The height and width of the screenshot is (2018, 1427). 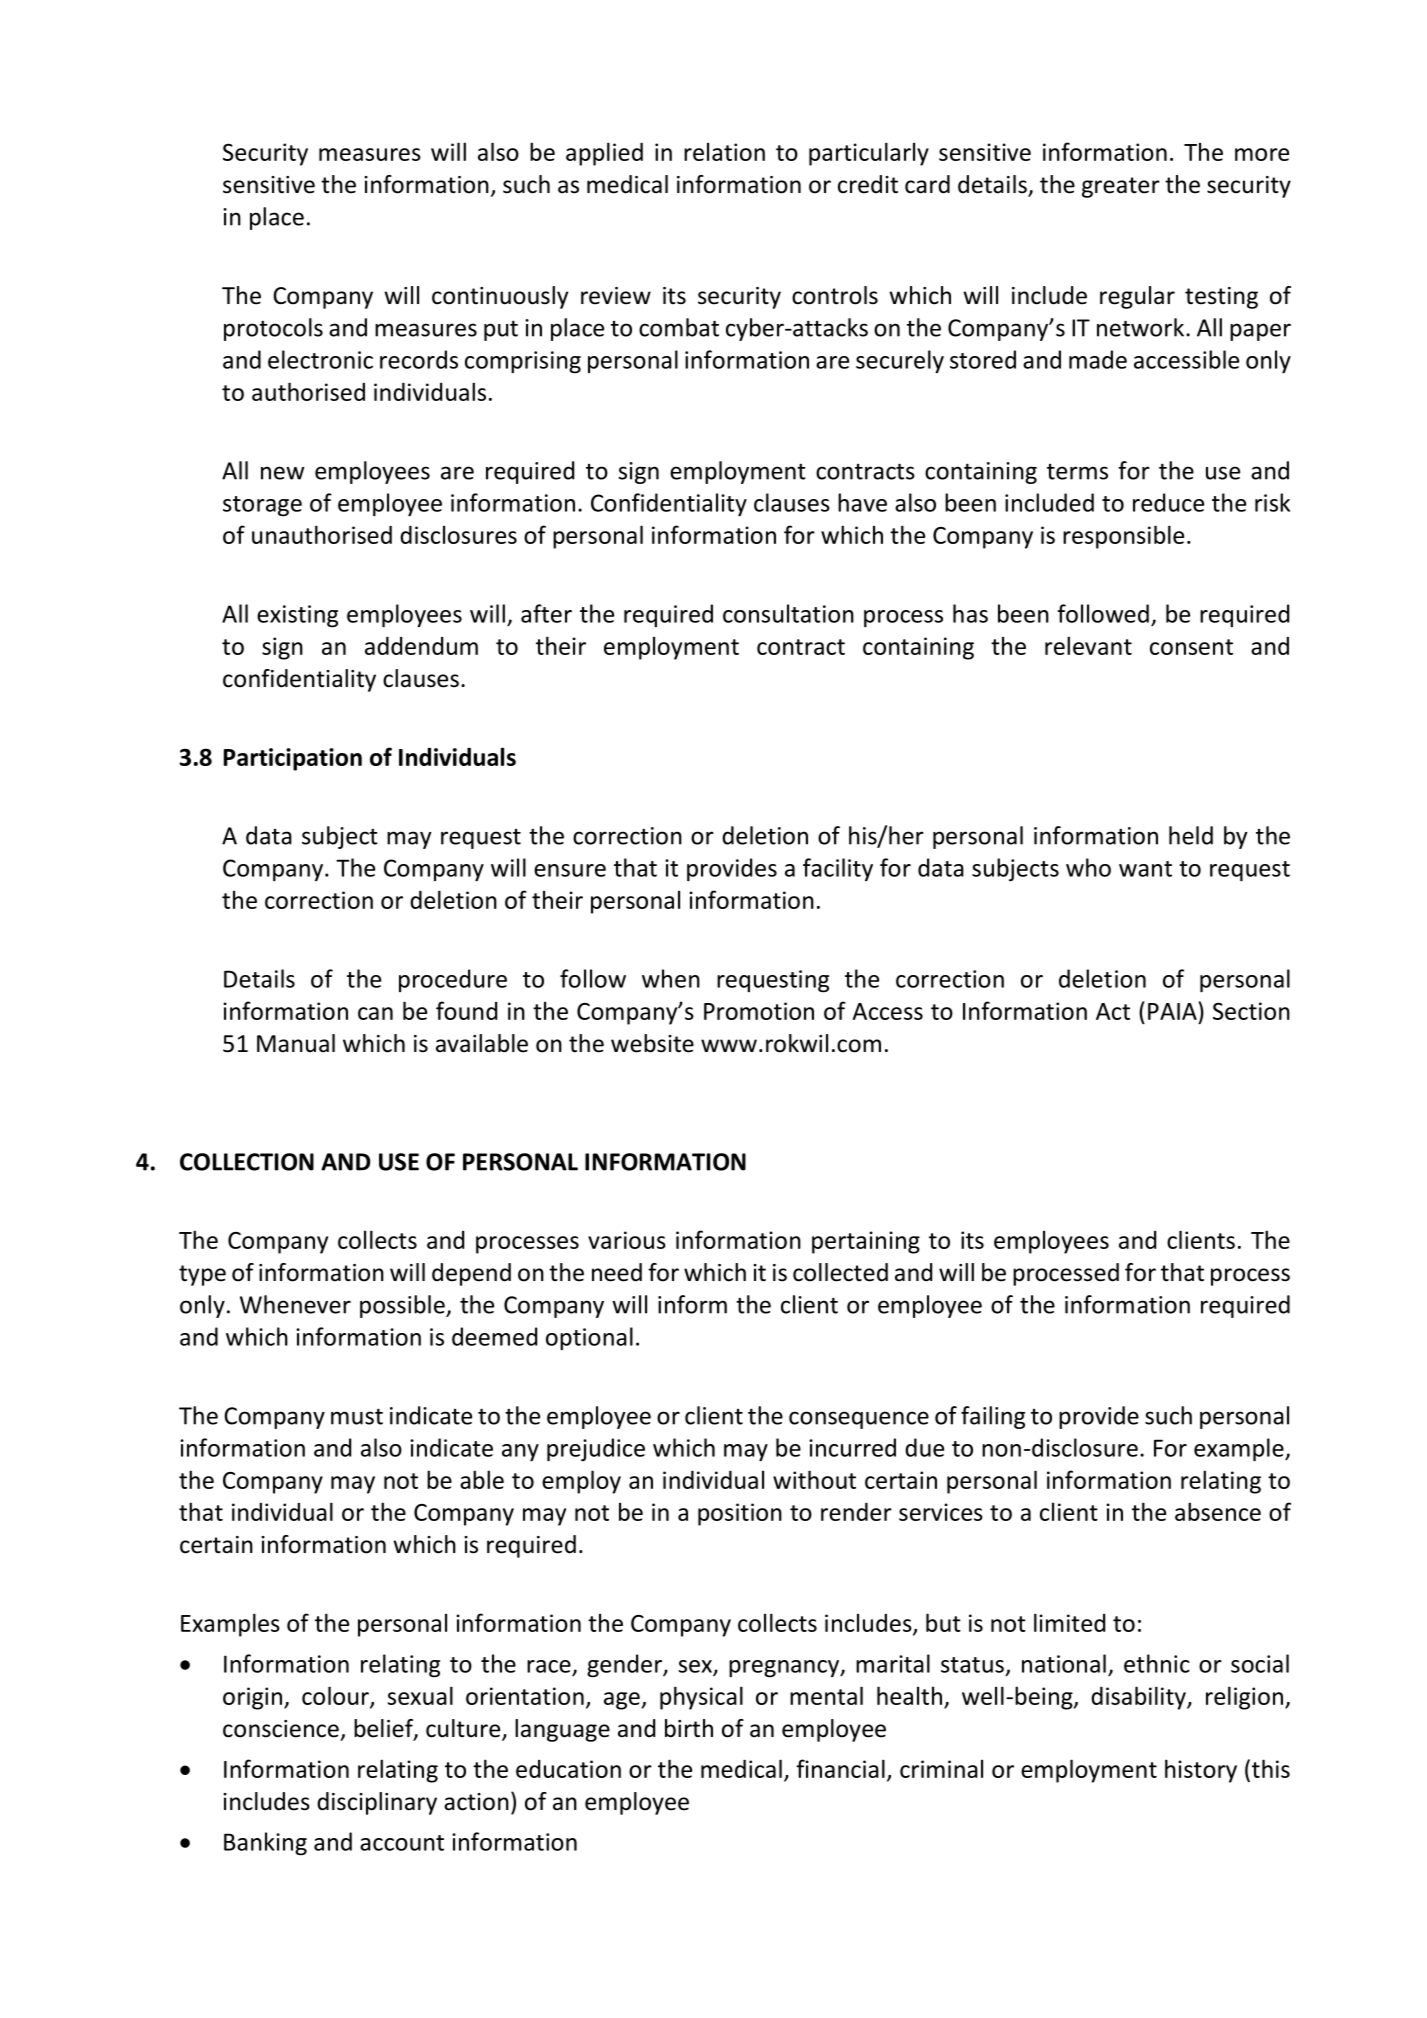 What do you see at coordinates (689, 1728) in the screenshot?
I see `birth` at bounding box center [689, 1728].
